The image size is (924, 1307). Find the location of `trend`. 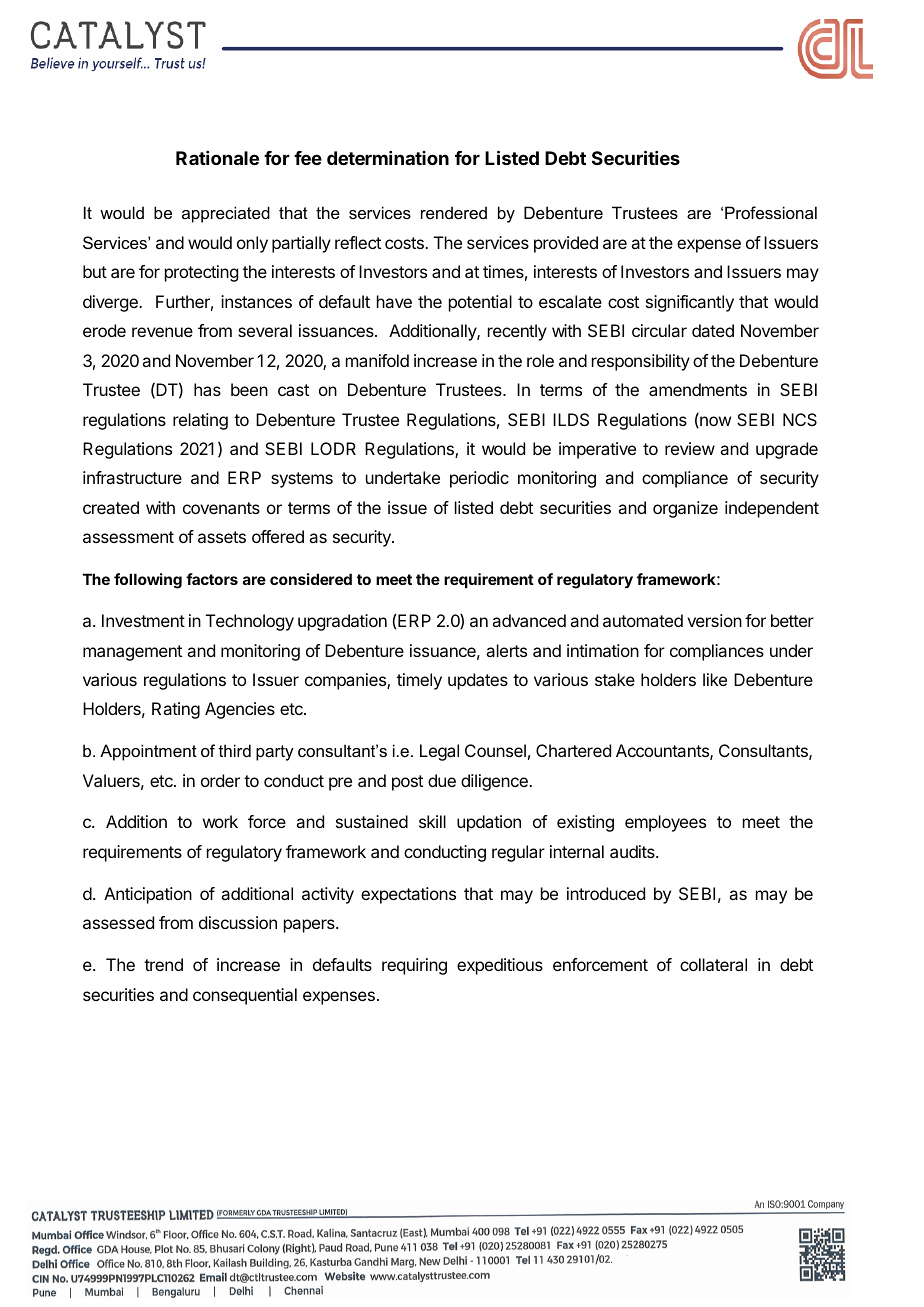

trend is located at coordinates (163, 964).
